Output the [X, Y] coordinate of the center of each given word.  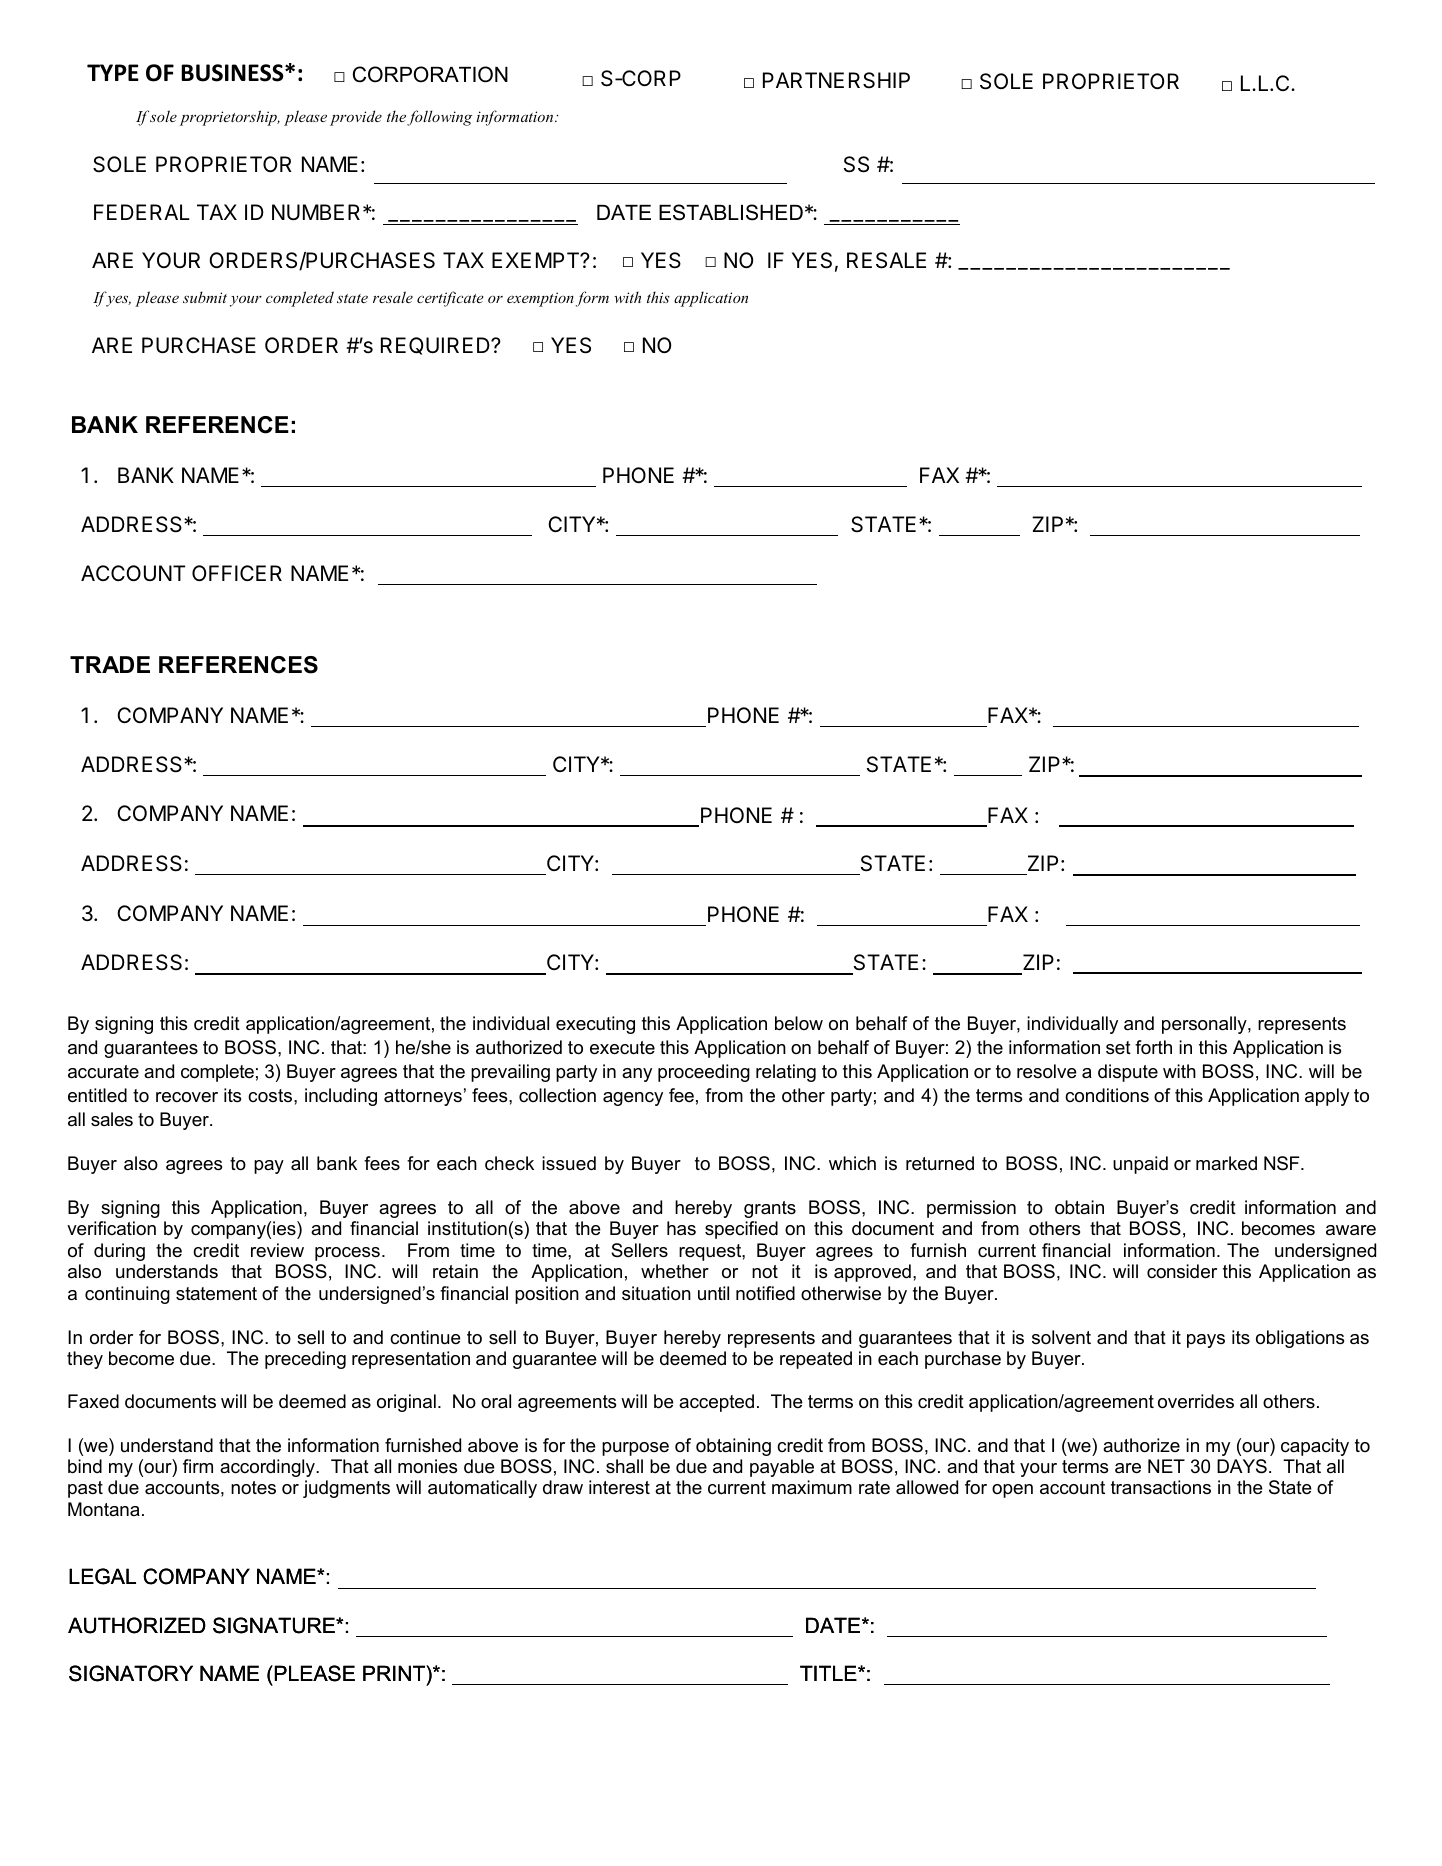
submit [205, 297]
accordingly [268, 1468]
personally [1205, 1025]
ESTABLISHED [731, 212]
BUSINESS [233, 73]
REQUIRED [436, 346]
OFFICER [237, 573]
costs [271, 1095]
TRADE [110, 664]
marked [1226, 1163]
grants [770, 1209]
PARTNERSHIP [836, 80]
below [799, 1023]
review [277, 1250]
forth [1153, 1047]
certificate [450, 299]
